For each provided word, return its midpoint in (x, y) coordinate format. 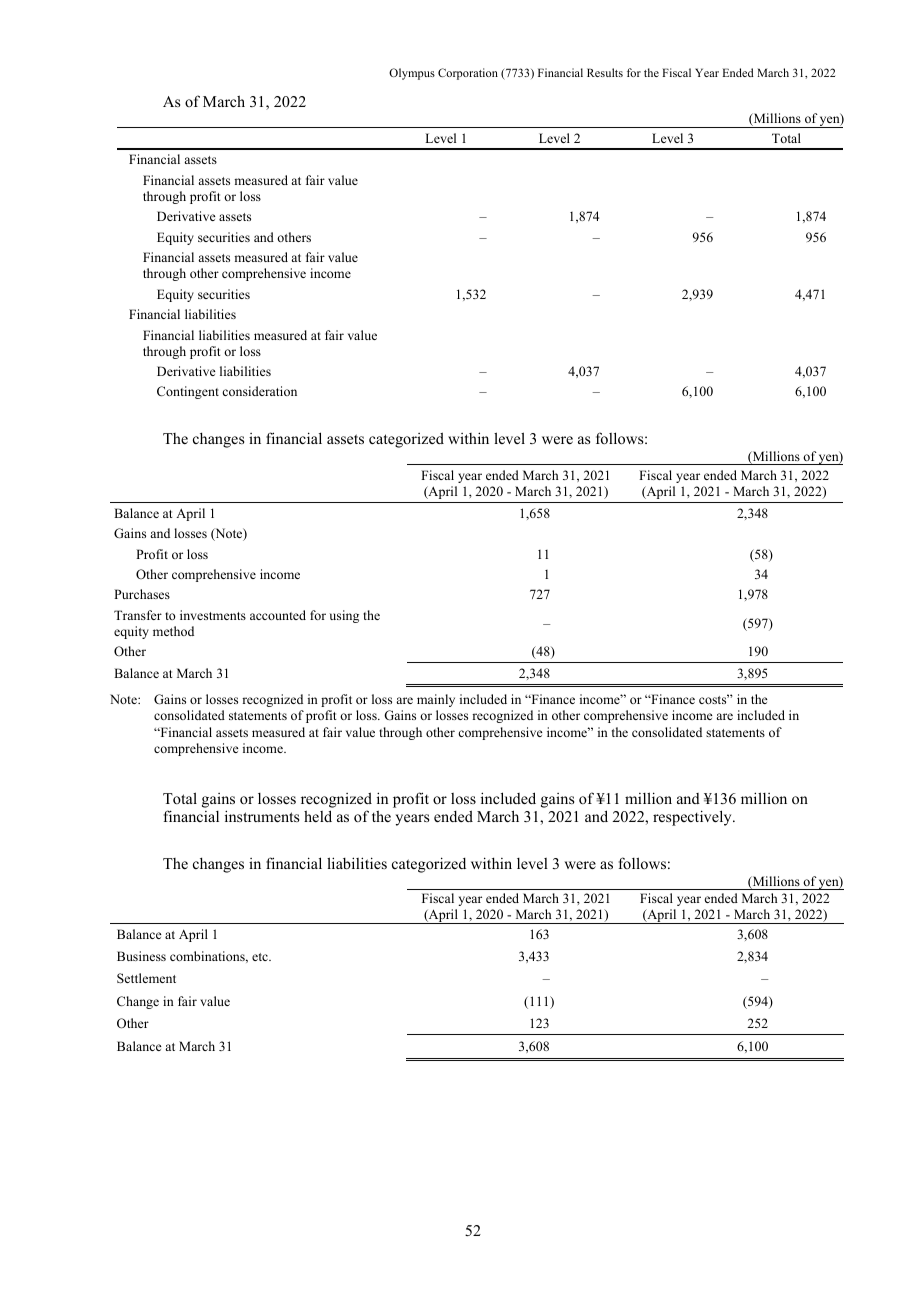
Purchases (142, 594)
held (318, 816)
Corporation (468, 74)
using (344, 616)
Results (605, 72)
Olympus (412, 74)
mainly (436, 700)
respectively (693, 818)
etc (261, 957)
